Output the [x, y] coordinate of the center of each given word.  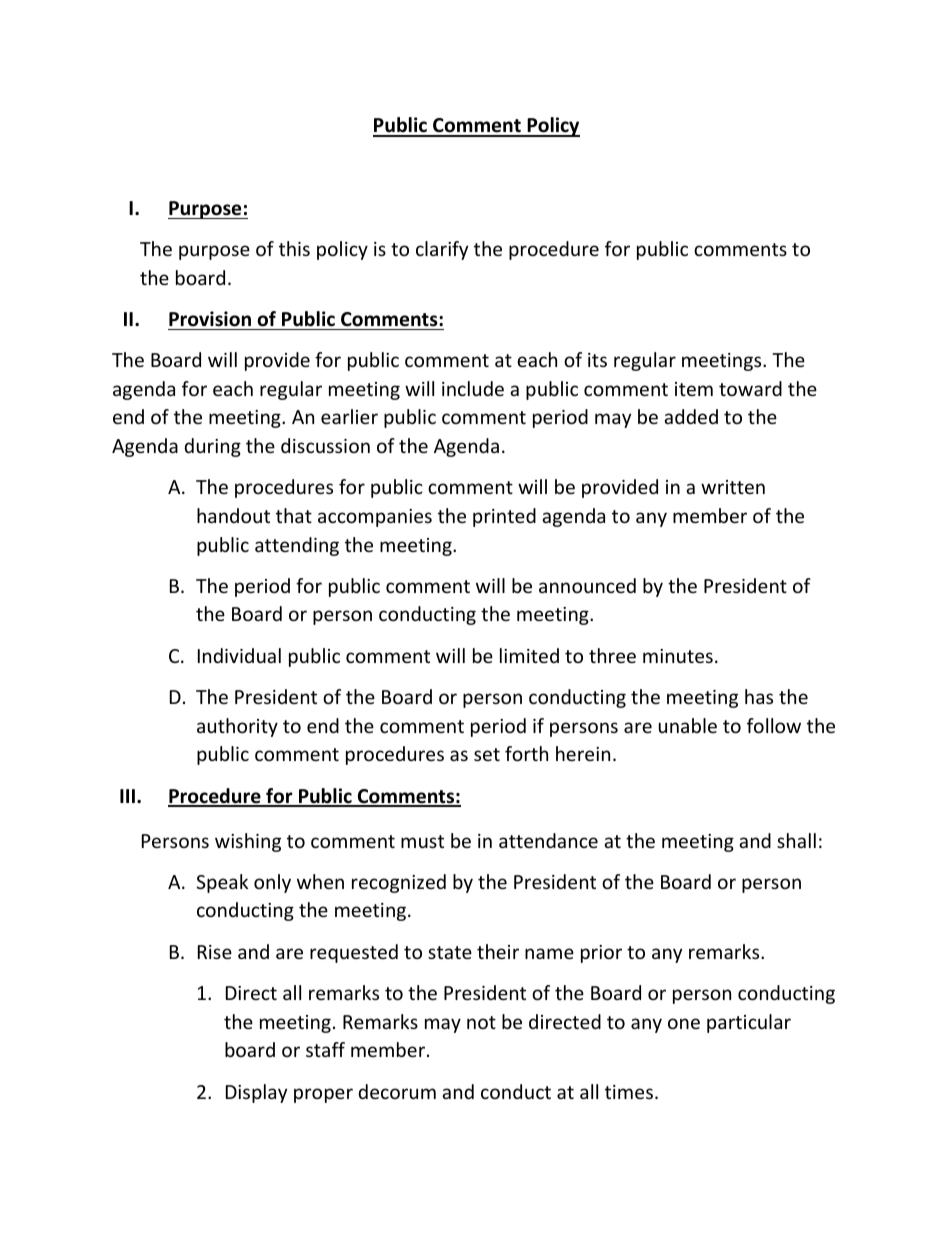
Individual [239, 655]
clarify [442, 250]
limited [529, 655]
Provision [210, 319]
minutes [678, 656]
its [597, 360]
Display [256, 1093]
